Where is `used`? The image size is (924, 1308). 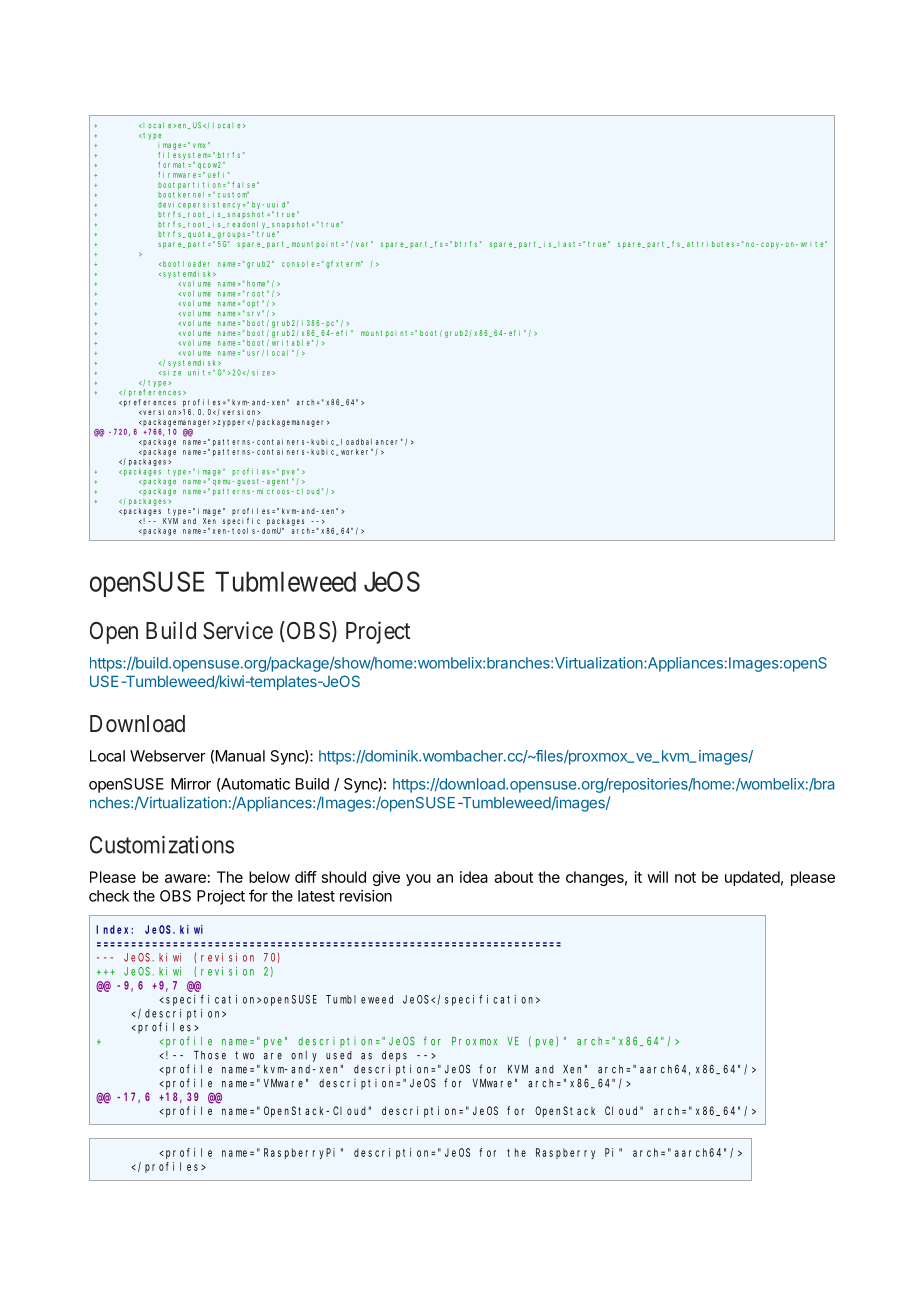 used is located at coordinates (339, 1055).
